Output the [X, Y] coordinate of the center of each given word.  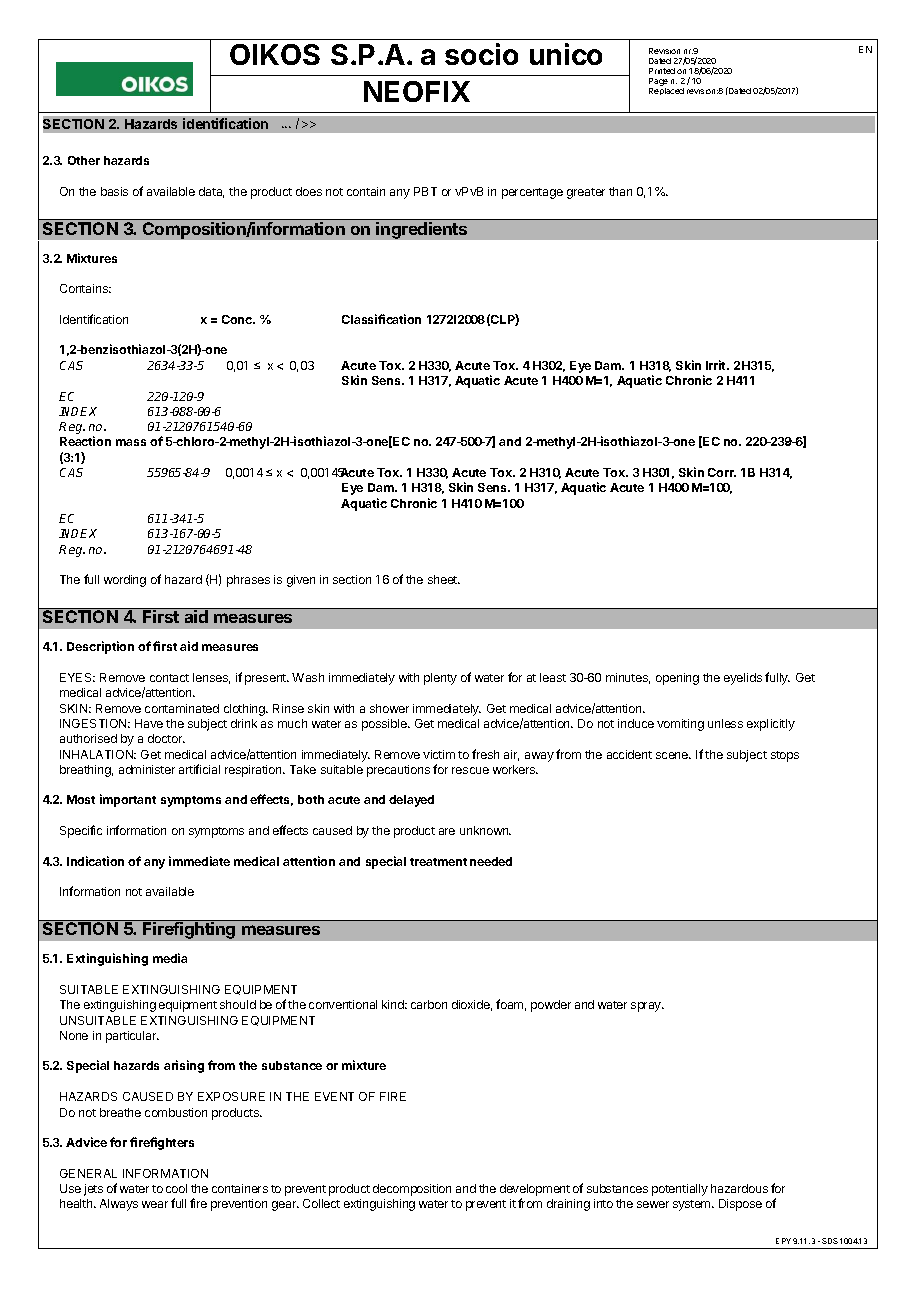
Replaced [666, 91]
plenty [440, 679]
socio [481, 54]
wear [155, 1204]
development [535, 1191]
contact [169, 678]
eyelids [743, 679]
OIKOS [275, 54]
